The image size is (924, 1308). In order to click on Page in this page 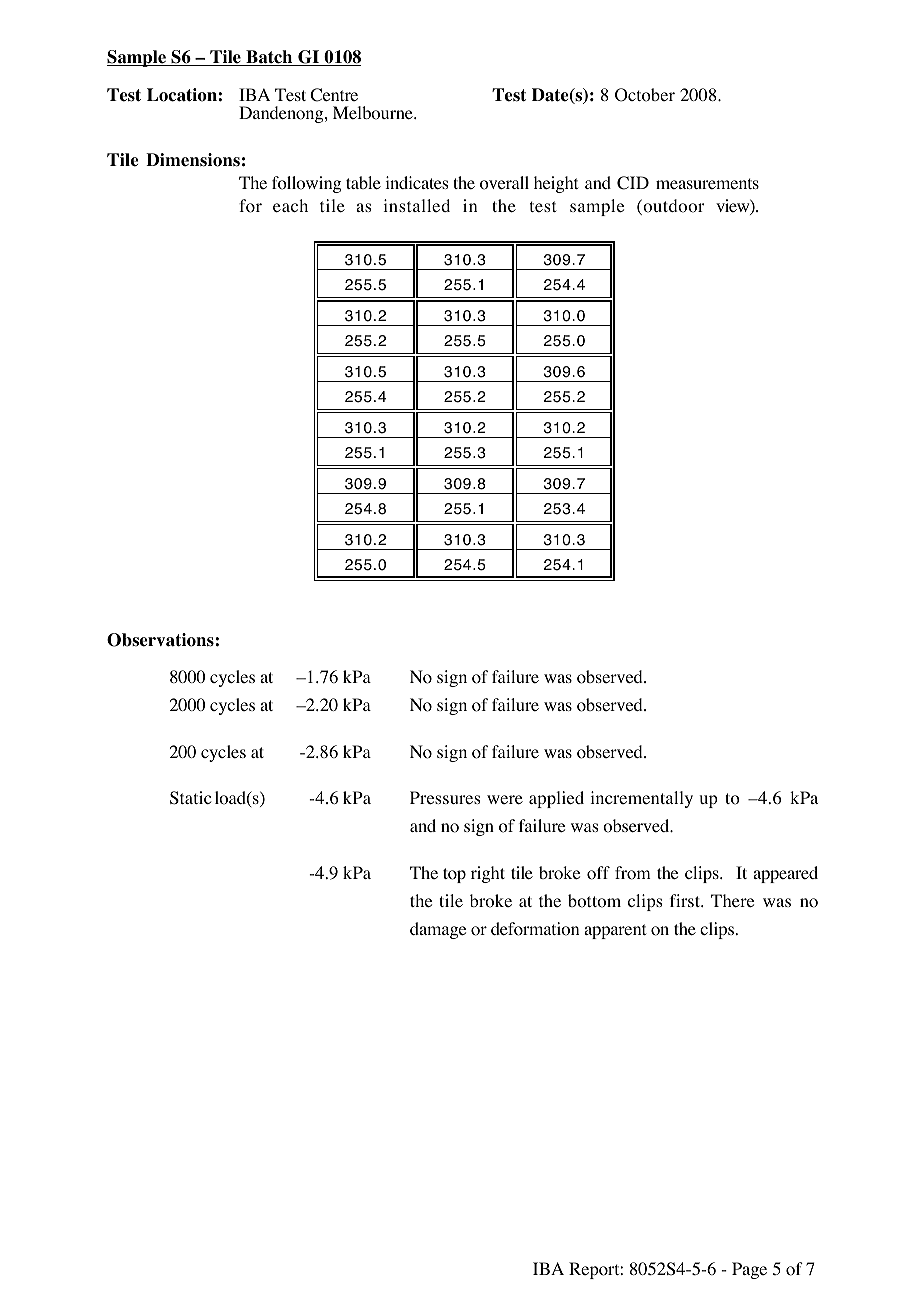, I will do `click(749, 1270)`.
